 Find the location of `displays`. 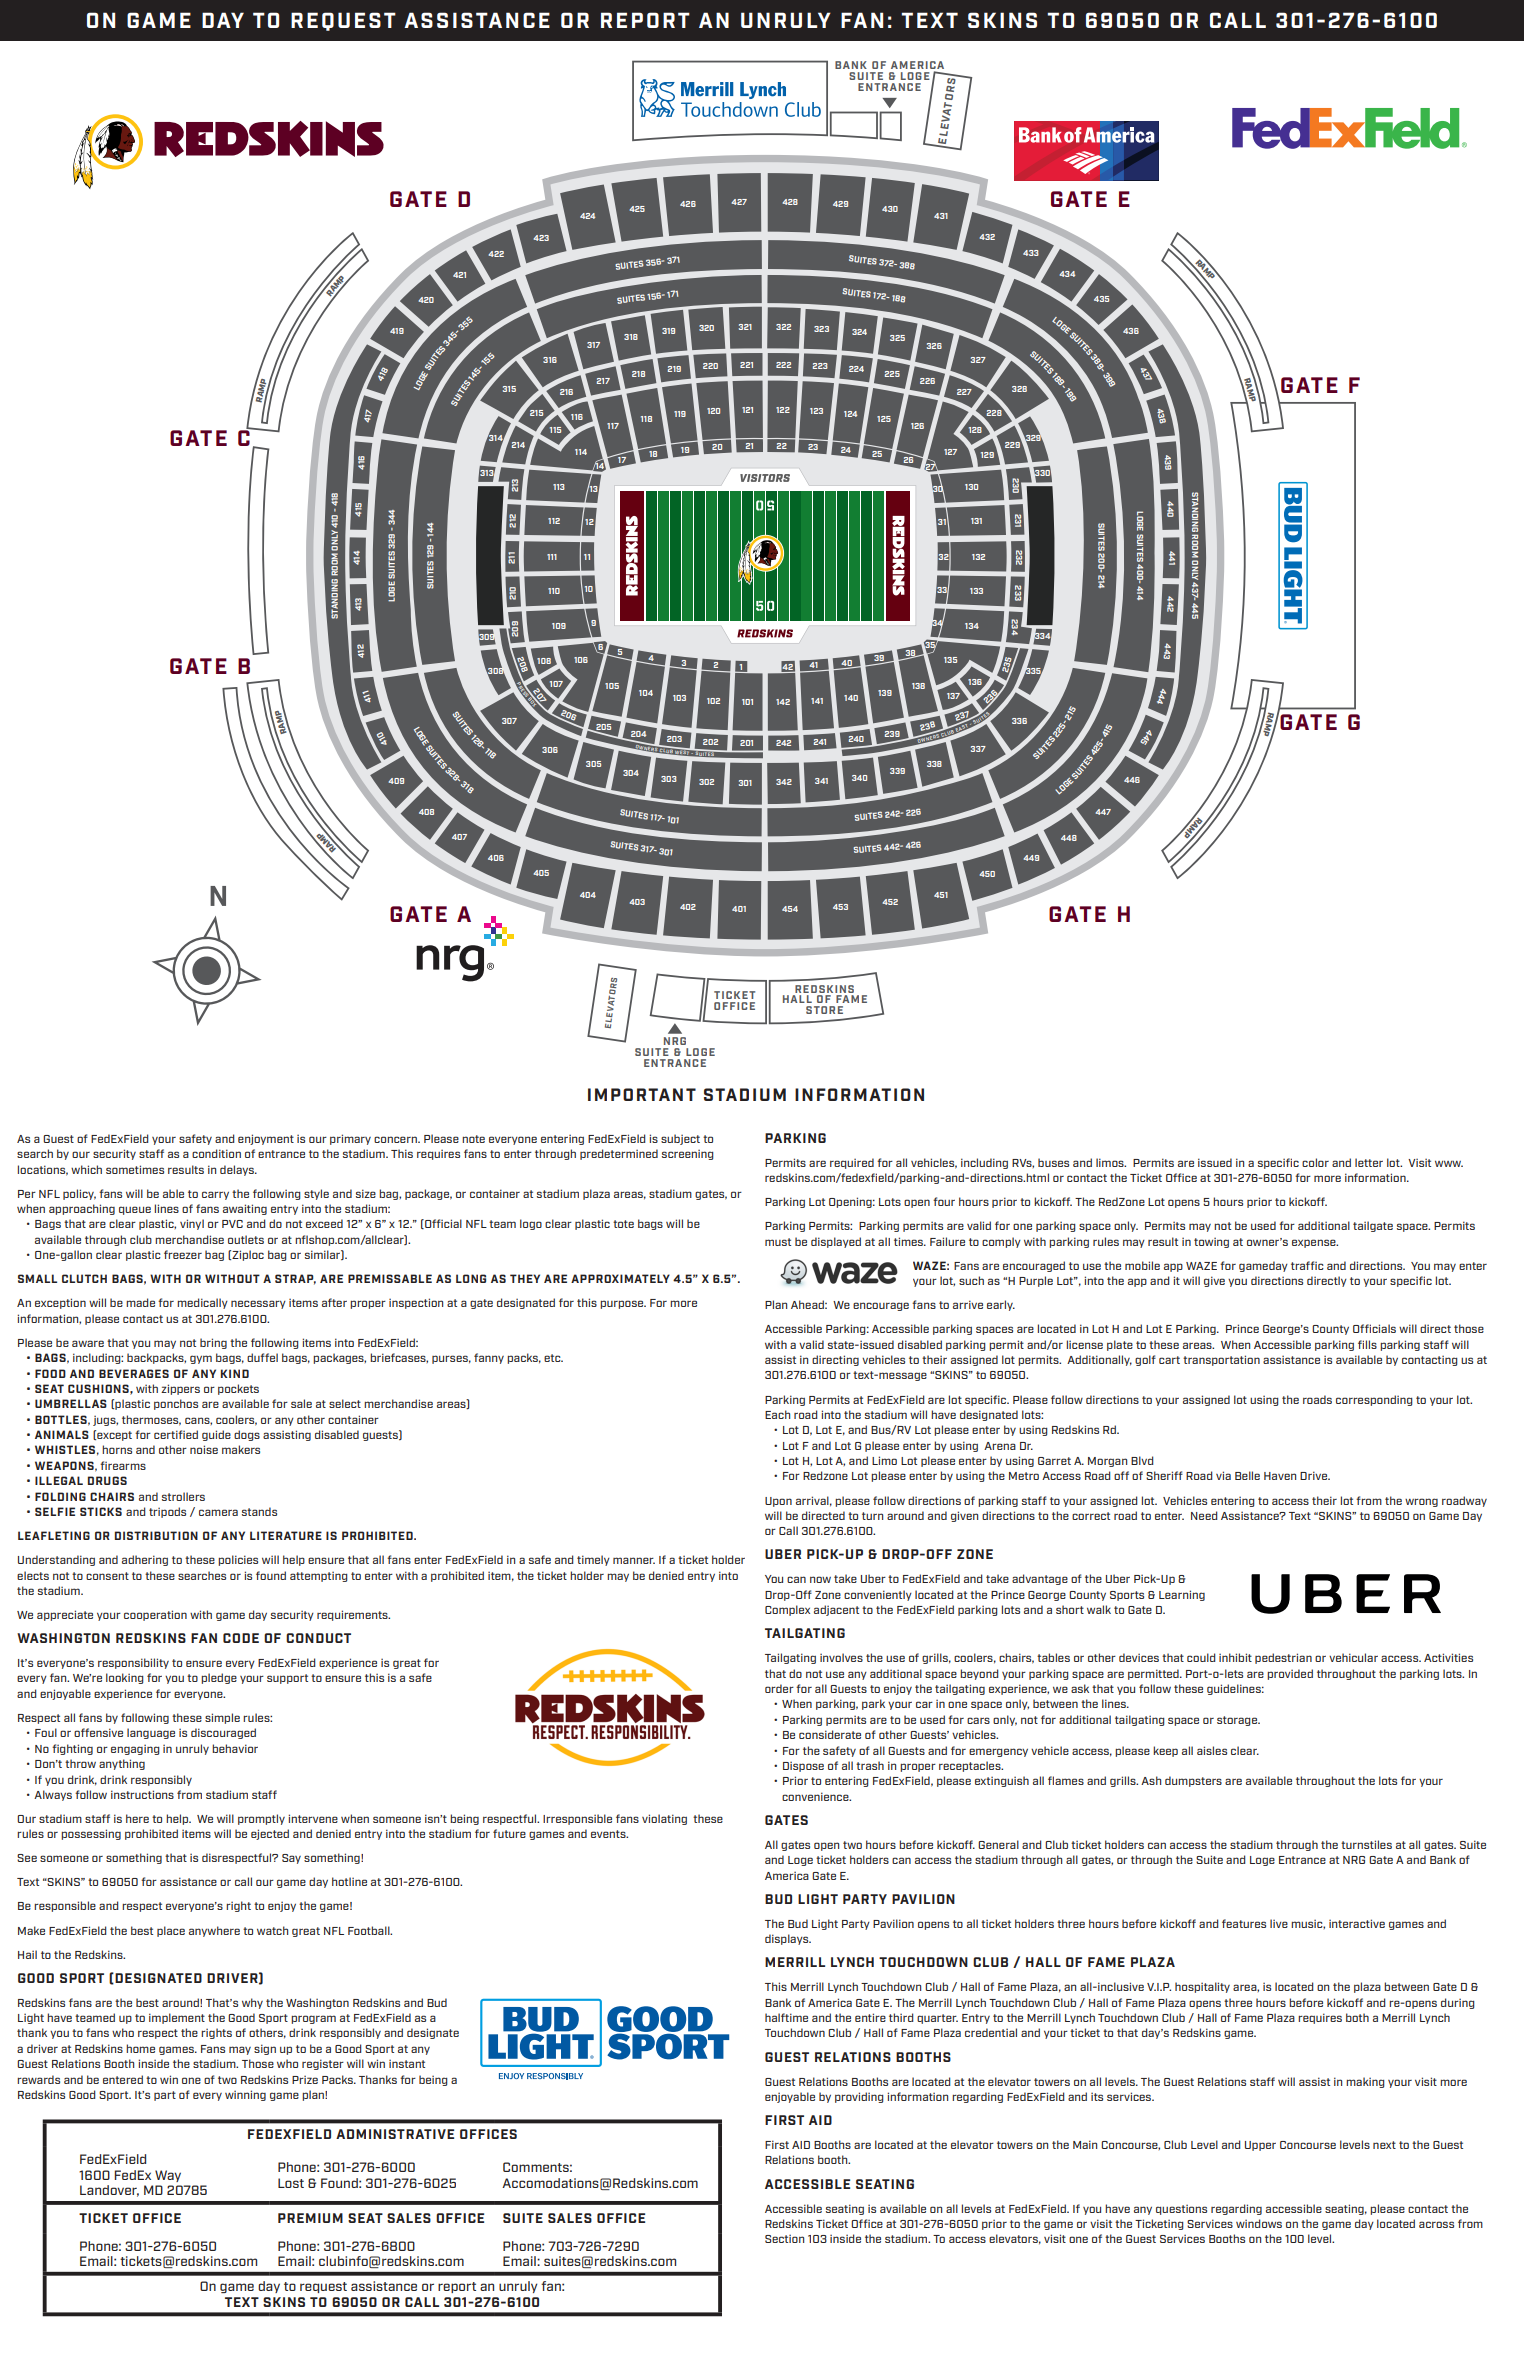

displays is located at coordinates (788, 1939).
